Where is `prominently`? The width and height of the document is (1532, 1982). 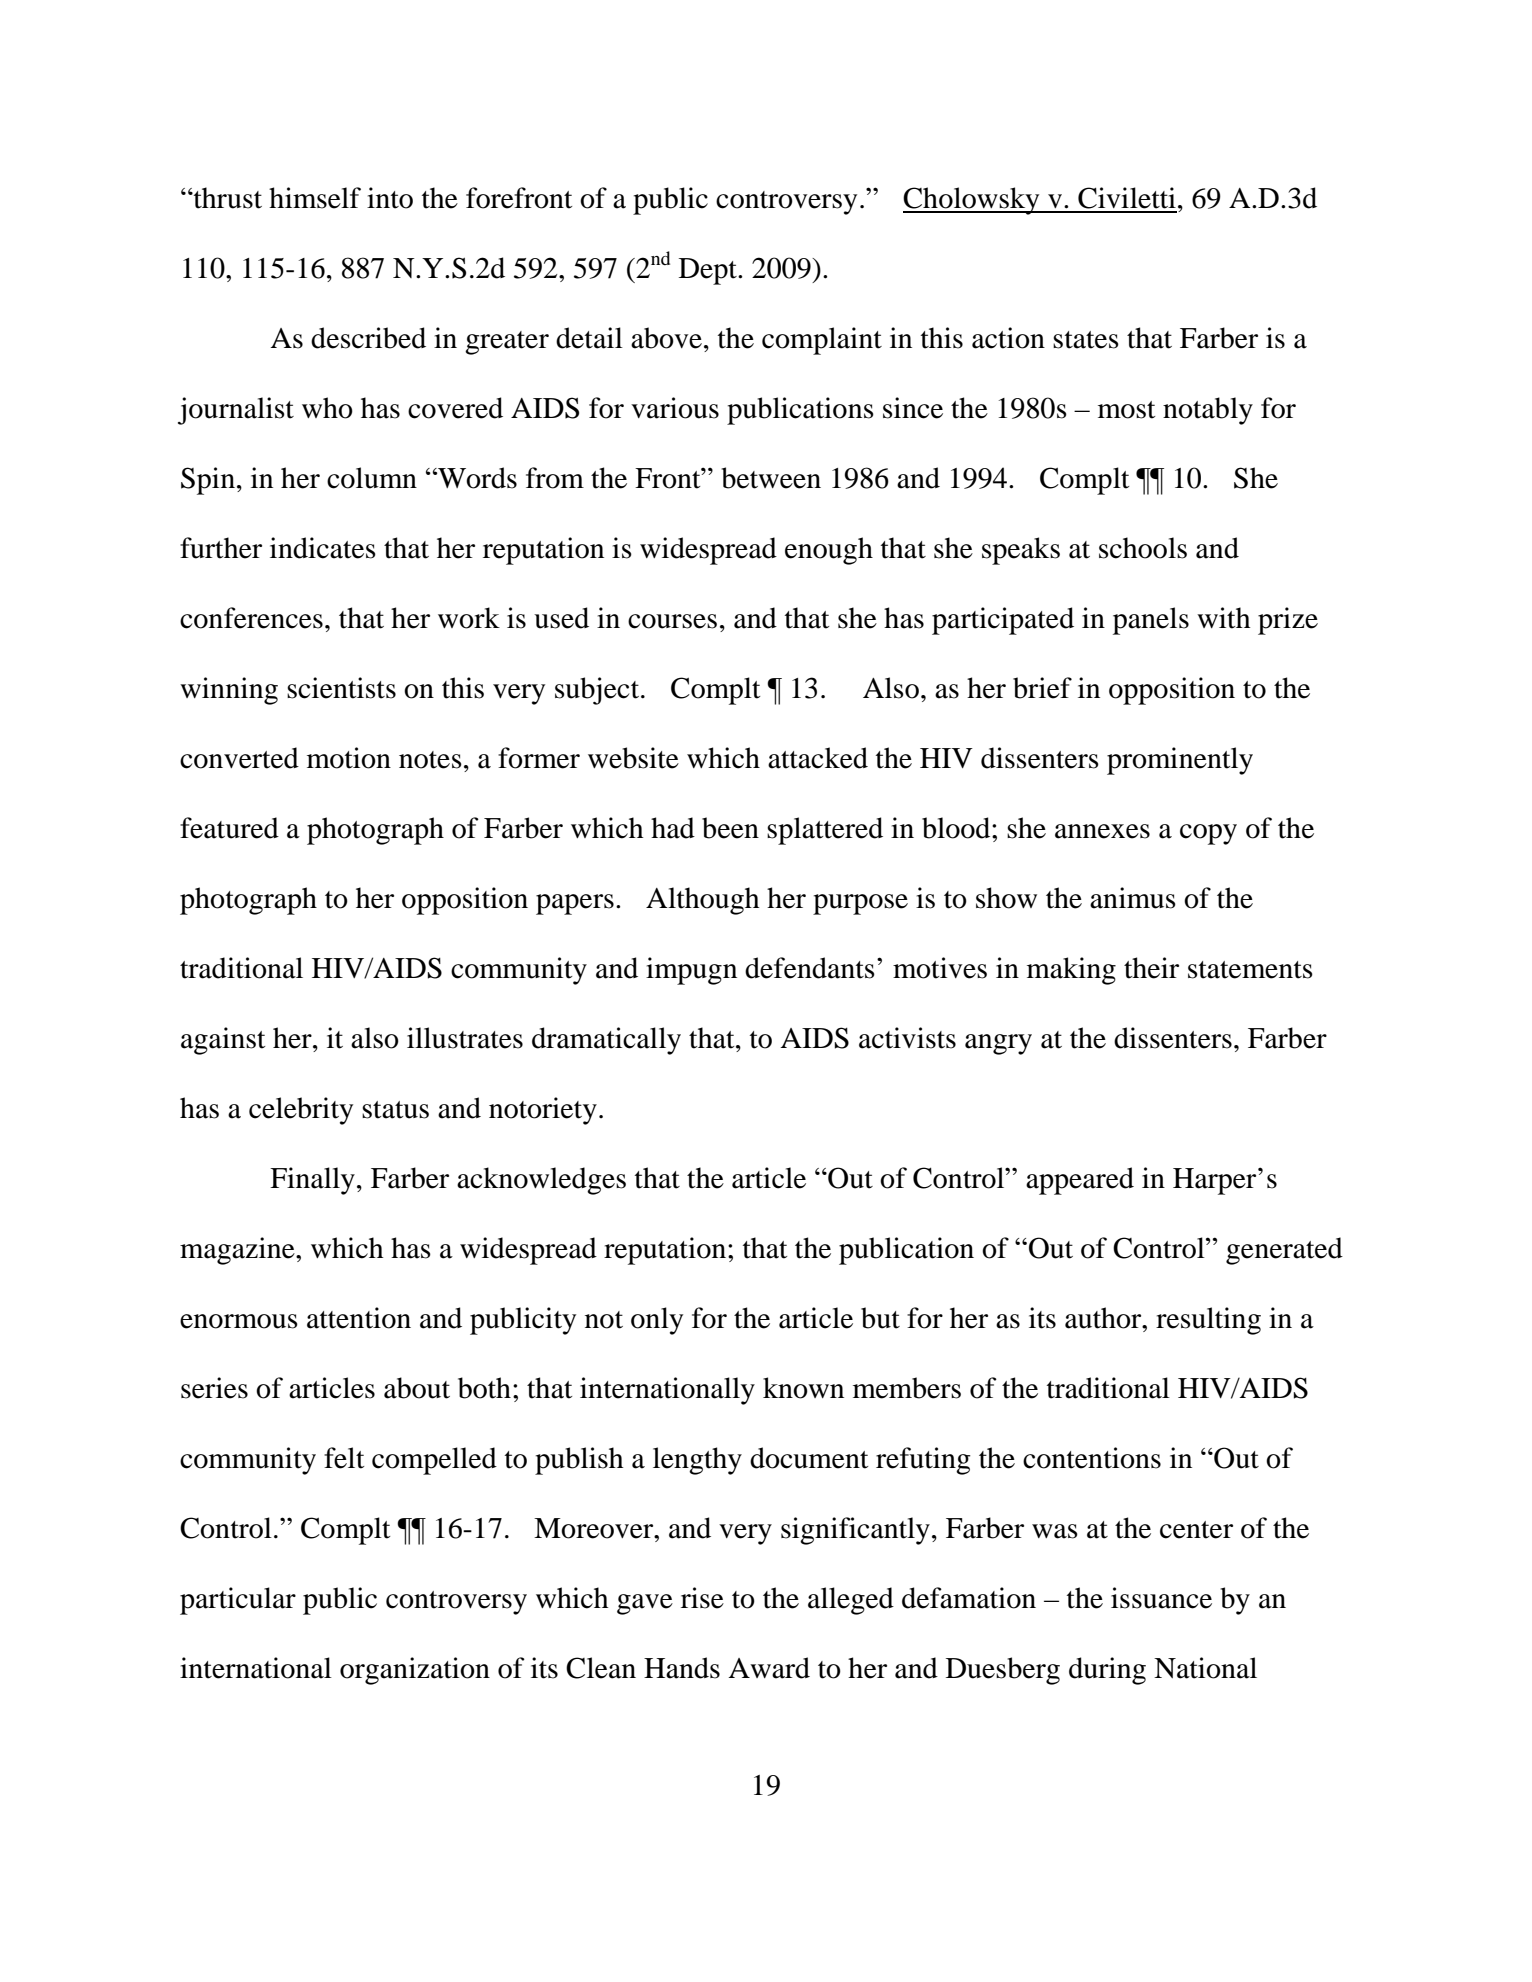
prominently is located at coordinates (1180, 761).
